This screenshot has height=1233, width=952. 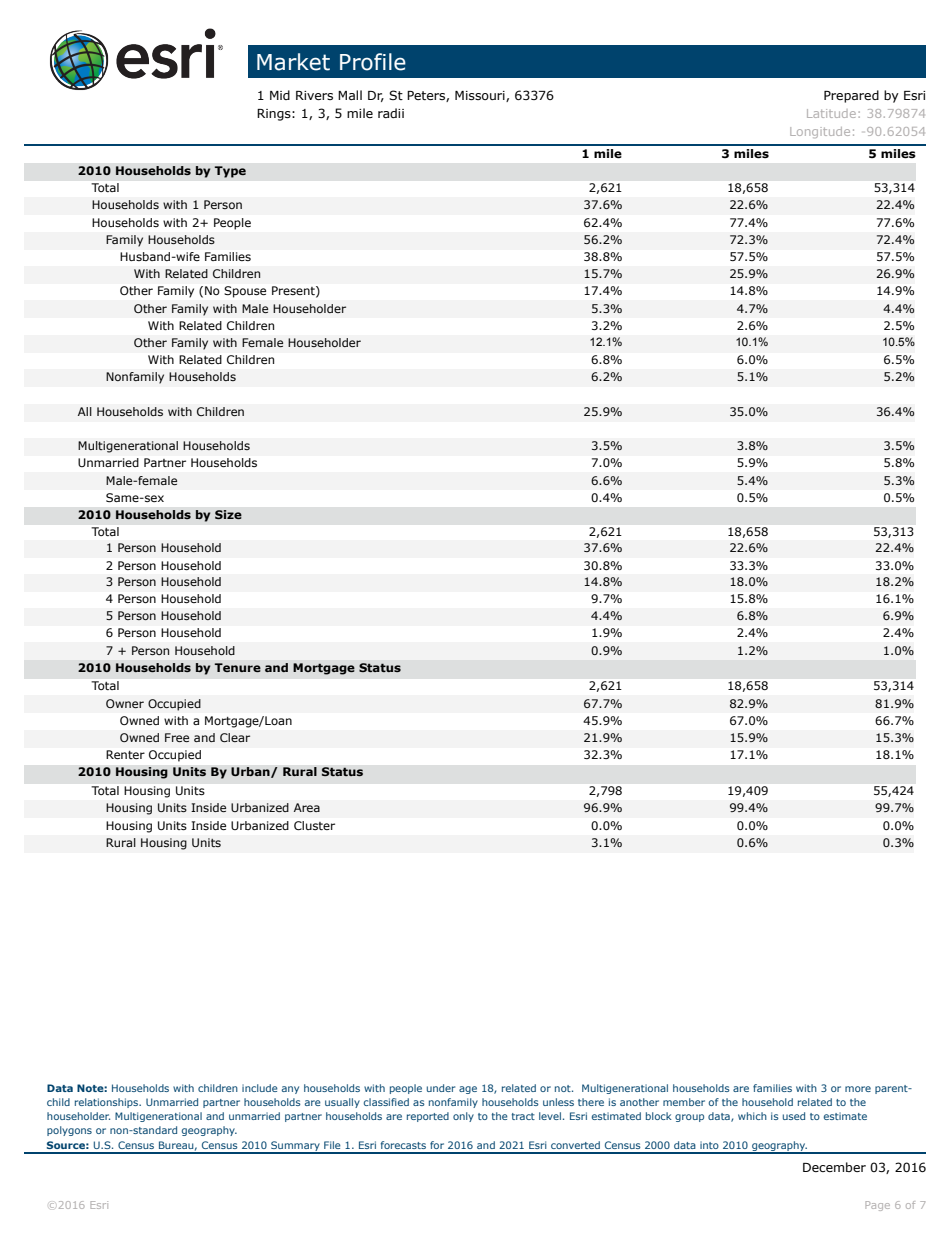 What do you see at coordinates (69, 1131) in the screenshot?
I see `polygons` at bounding box center [69, 1131].
